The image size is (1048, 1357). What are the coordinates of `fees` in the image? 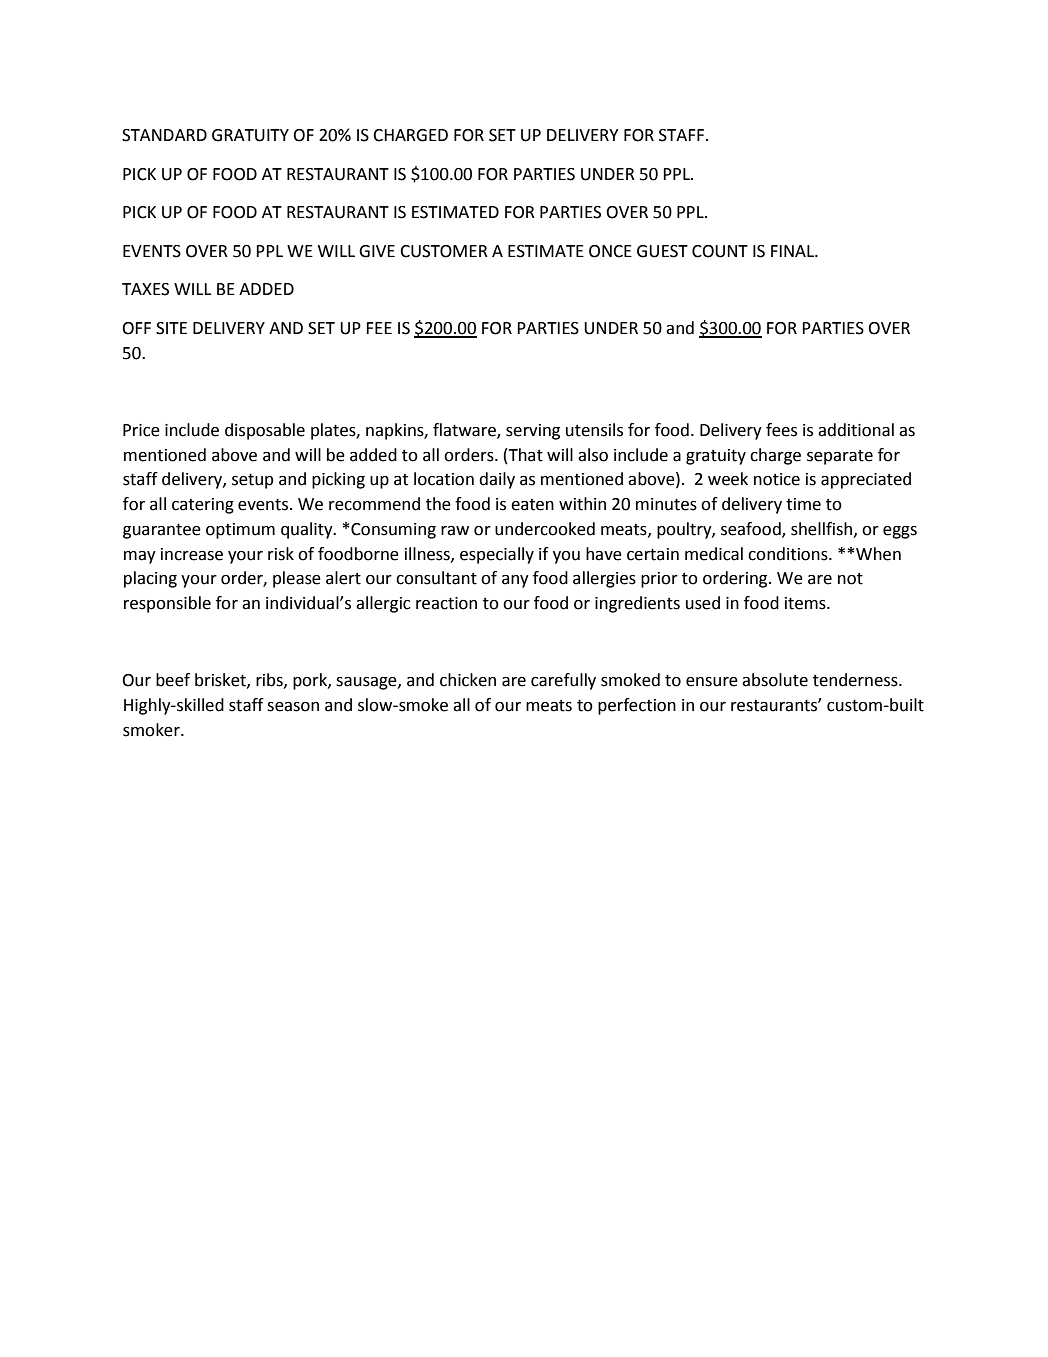 It's located at (781, 430).
